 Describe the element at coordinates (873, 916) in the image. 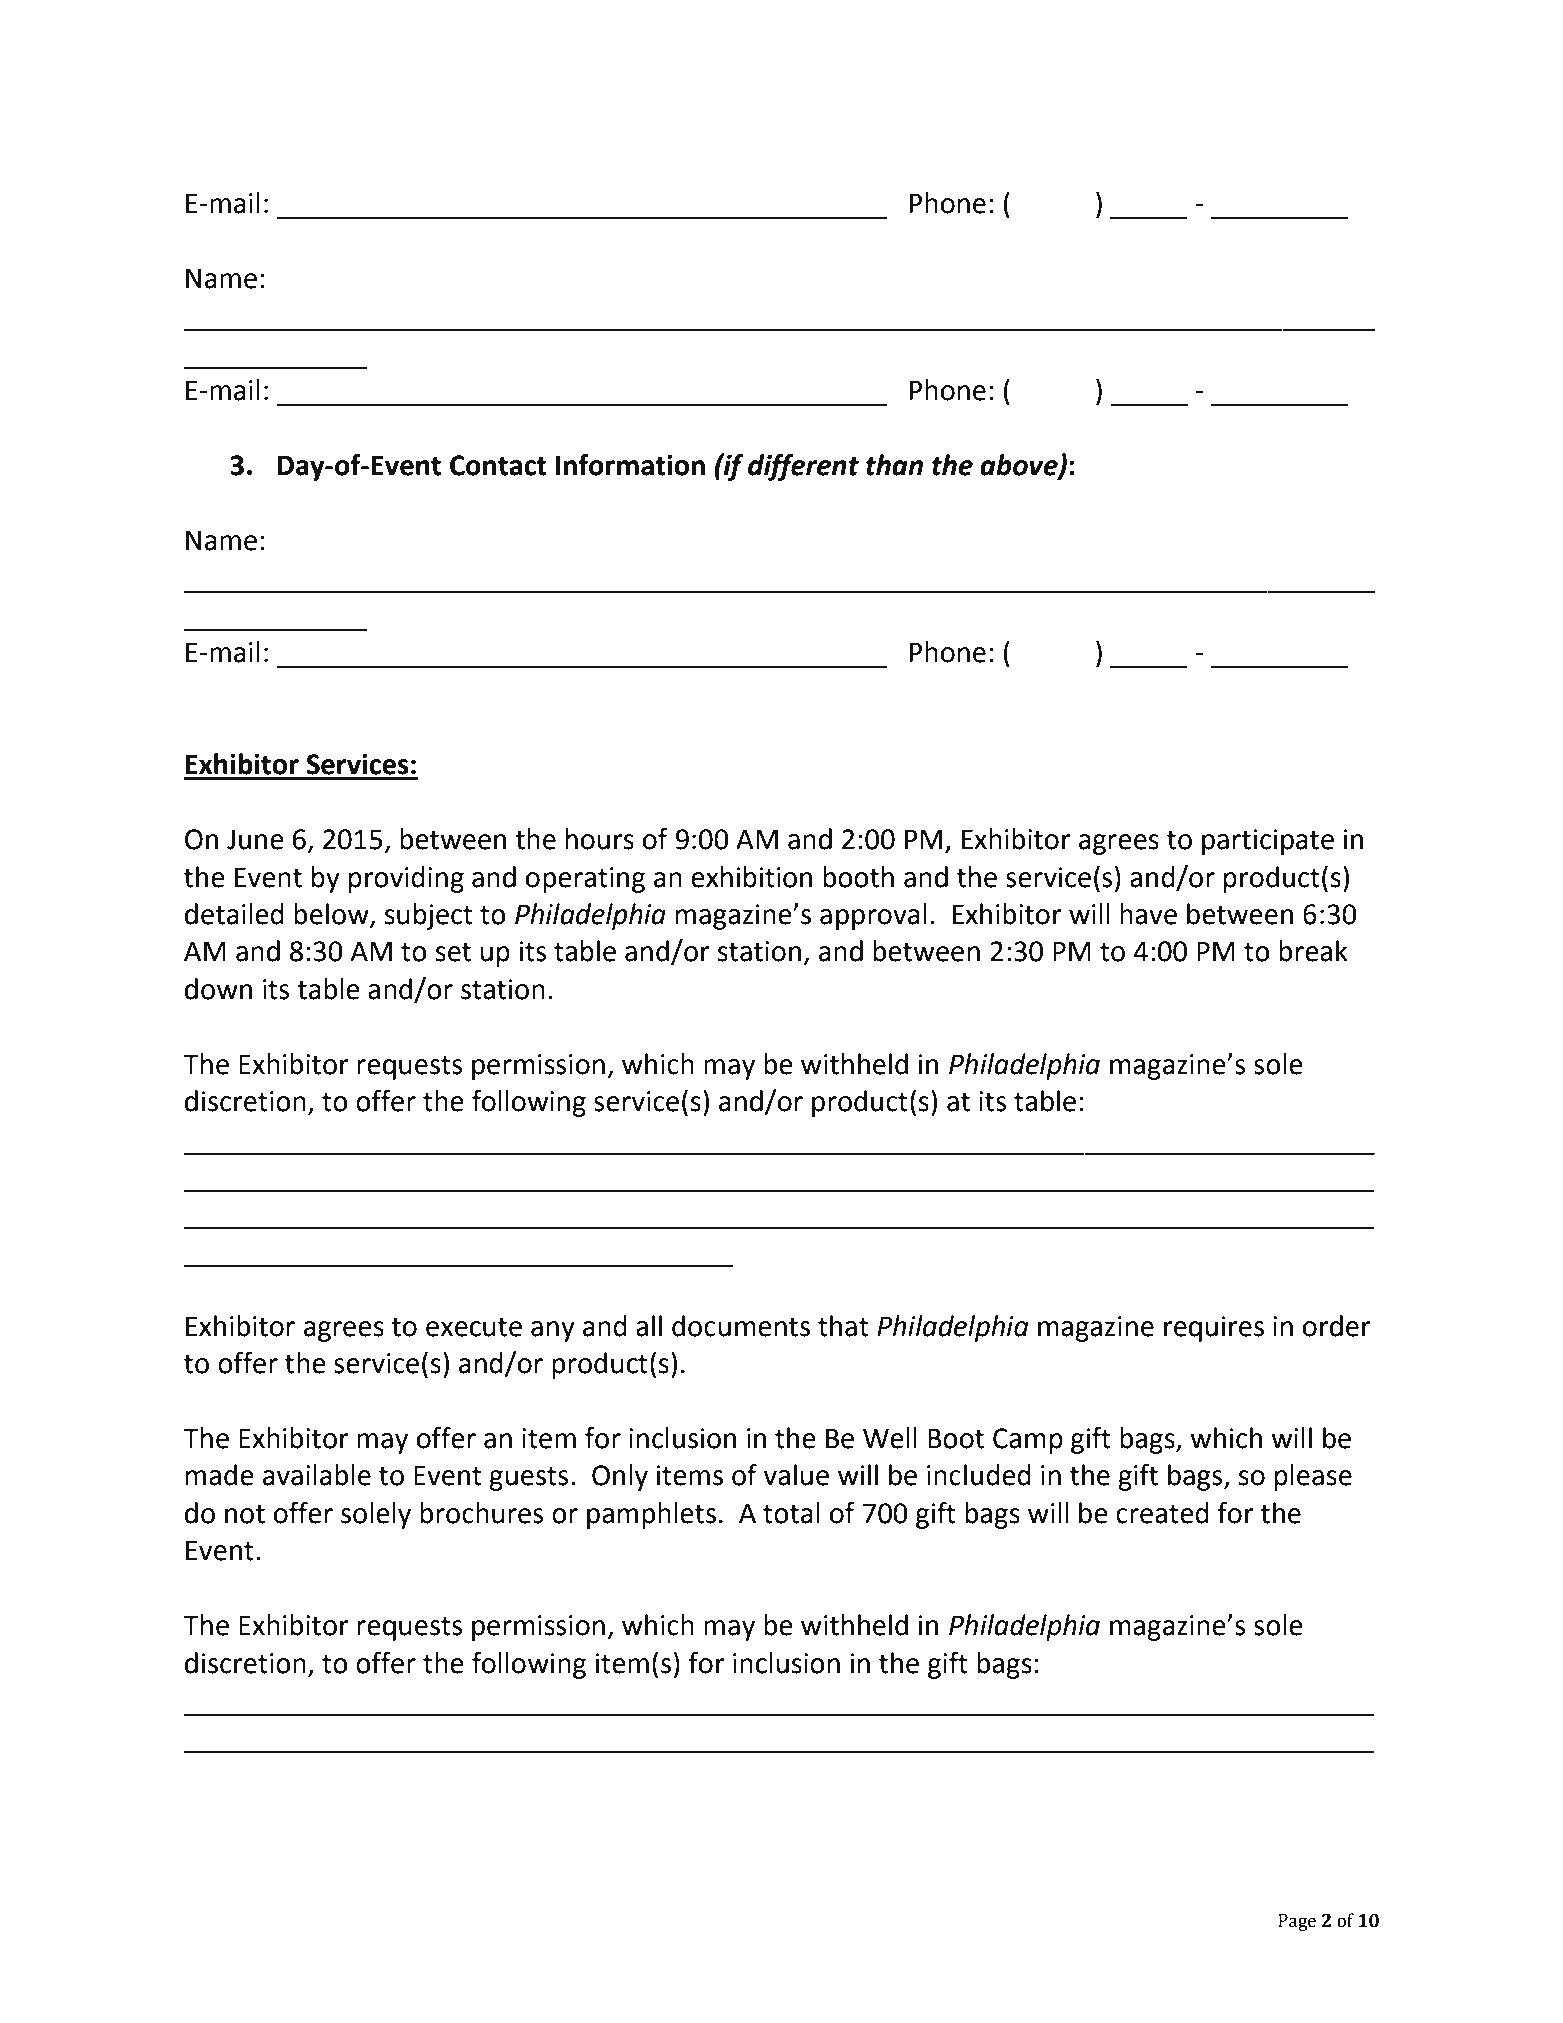

I see `approval` at that location.
